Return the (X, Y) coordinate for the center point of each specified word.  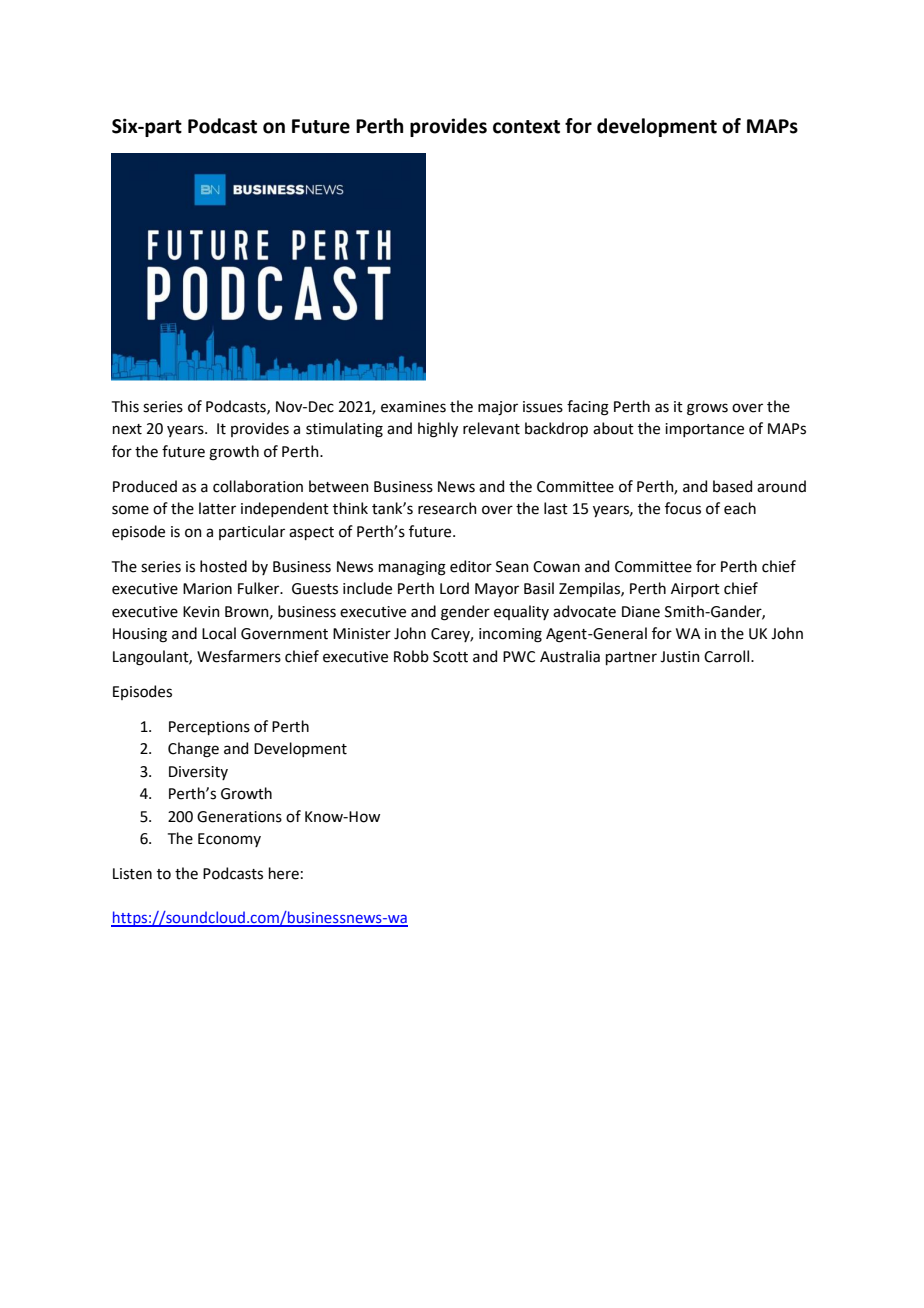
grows (707, 409)
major (498, 408)
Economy (229, 840)
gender (465, 613)
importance (704, 430)
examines (413, 407)
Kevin (201, 612)
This (125, 406)
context (526, 127)
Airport (695, 590)
